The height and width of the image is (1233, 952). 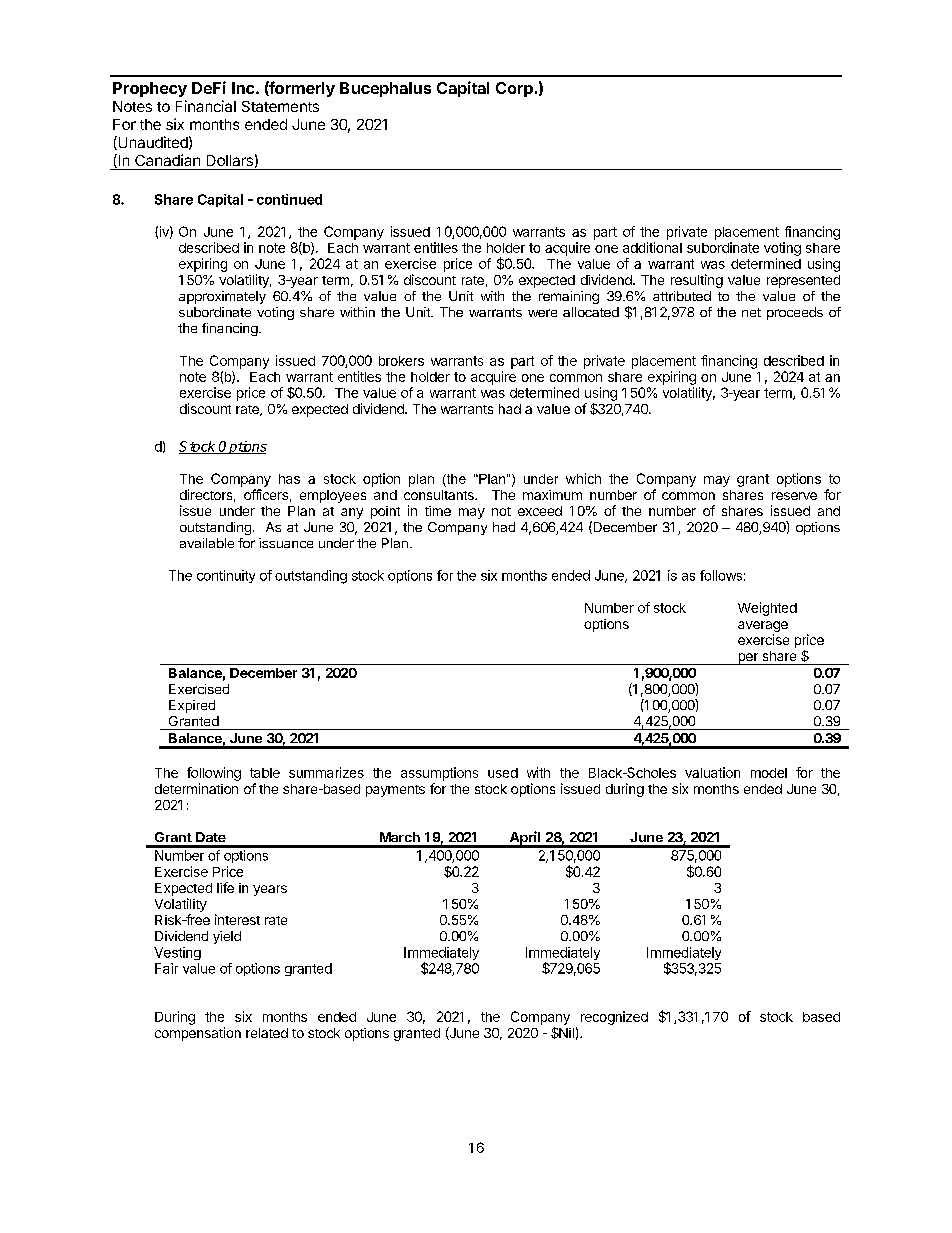 What do you see at coordinates (769, 773) in the image?
I see `model` at bounding box center [769, 773].
